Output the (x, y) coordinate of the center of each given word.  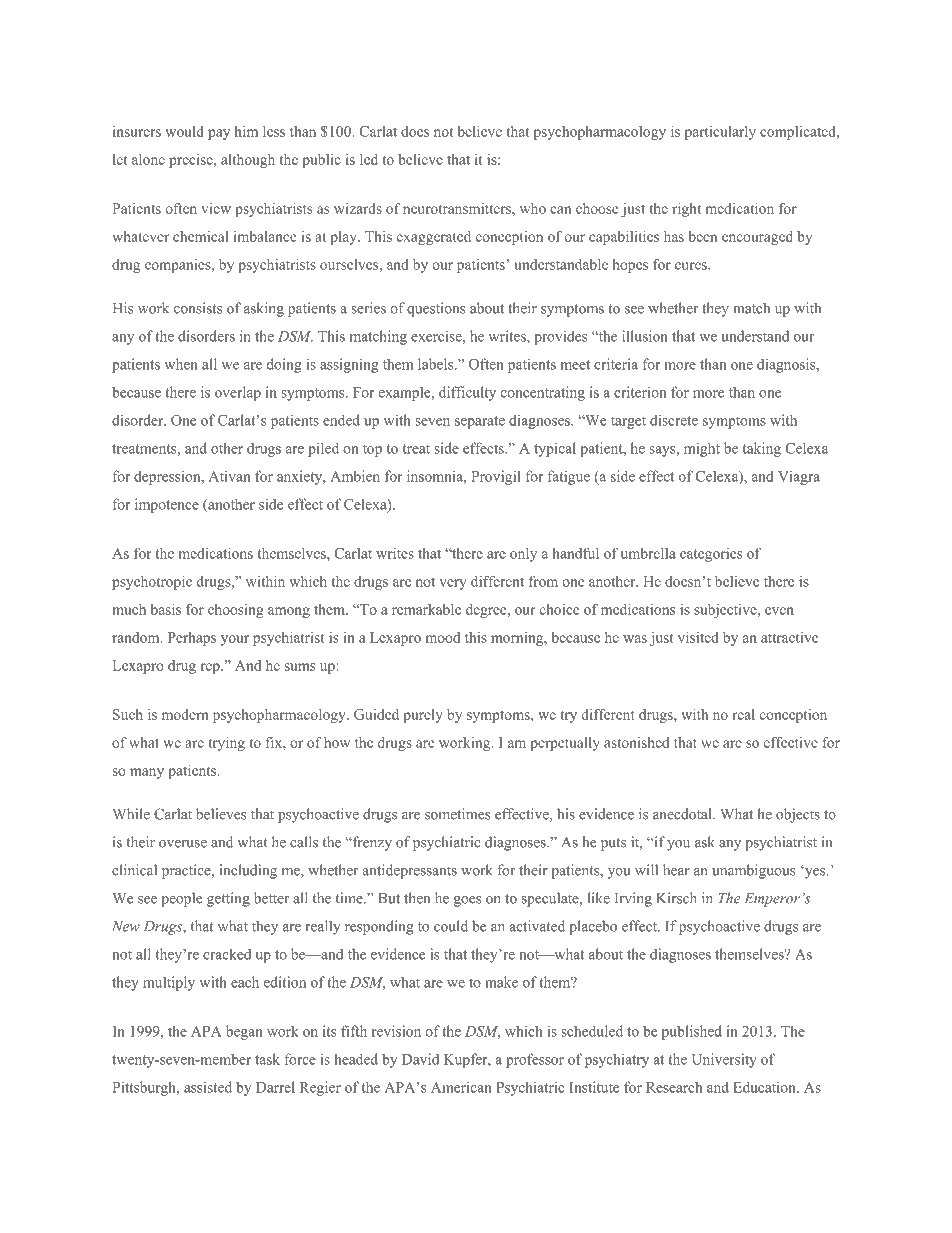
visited (698, 637)
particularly (720, 133)
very (453, 584)
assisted (208, 1087)
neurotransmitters (458, 208)
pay (219, 134)
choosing (236, 611)
